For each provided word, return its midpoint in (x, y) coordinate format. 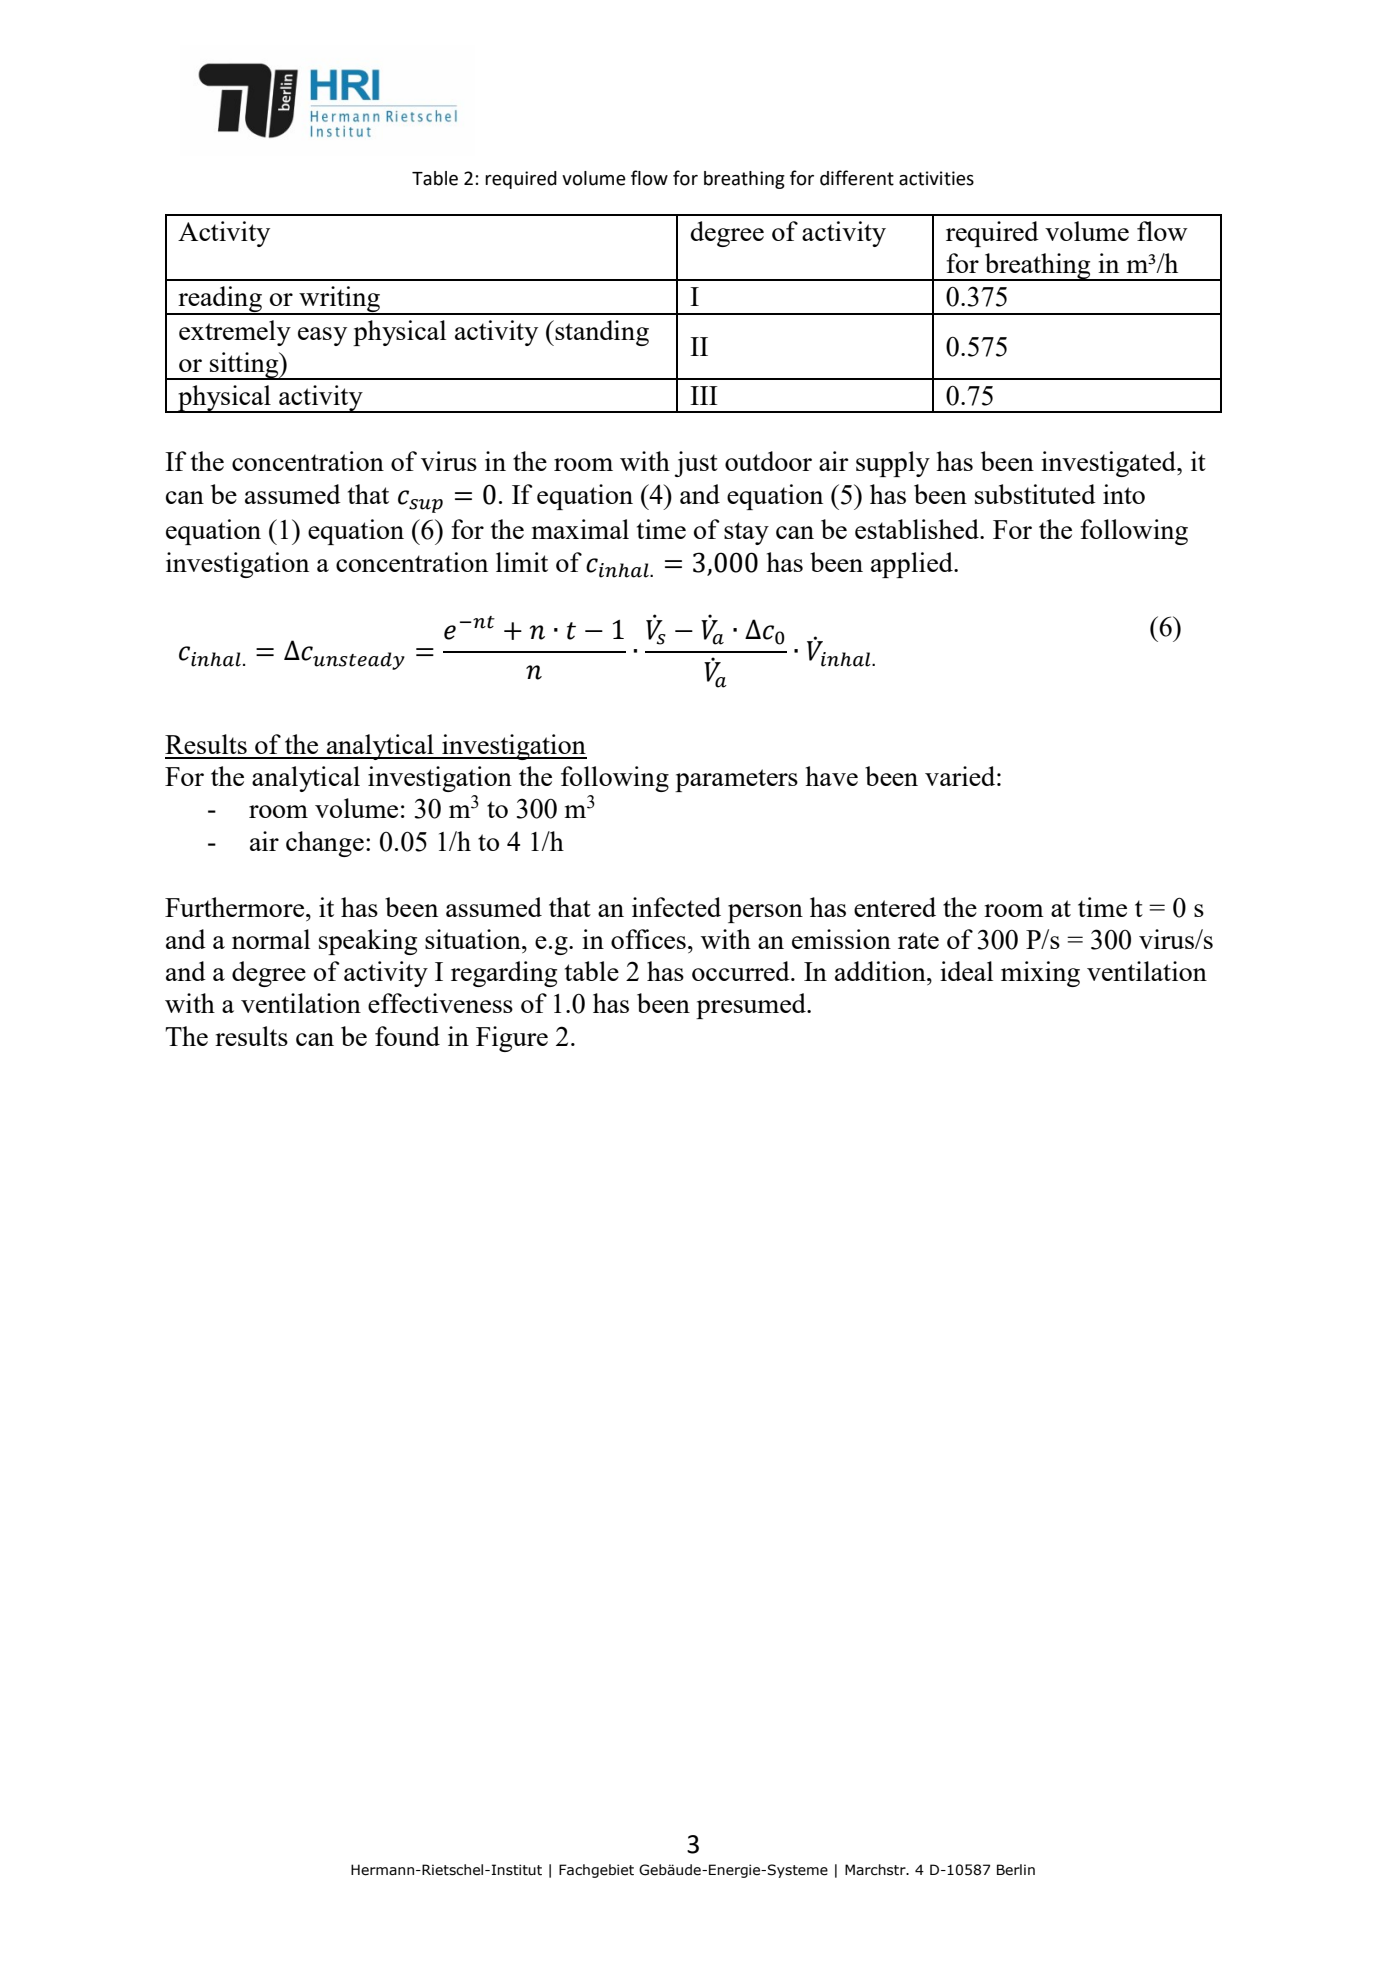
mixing (1040, 974)
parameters (736, 780)
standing (601, 333)
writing (339, 300)
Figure (512, 1039)
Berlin (1016, 1870)
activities (936, 178)
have (831, 776)
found (407, 1036)
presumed (752, 1006)
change (325, 844)
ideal (966, 971)
